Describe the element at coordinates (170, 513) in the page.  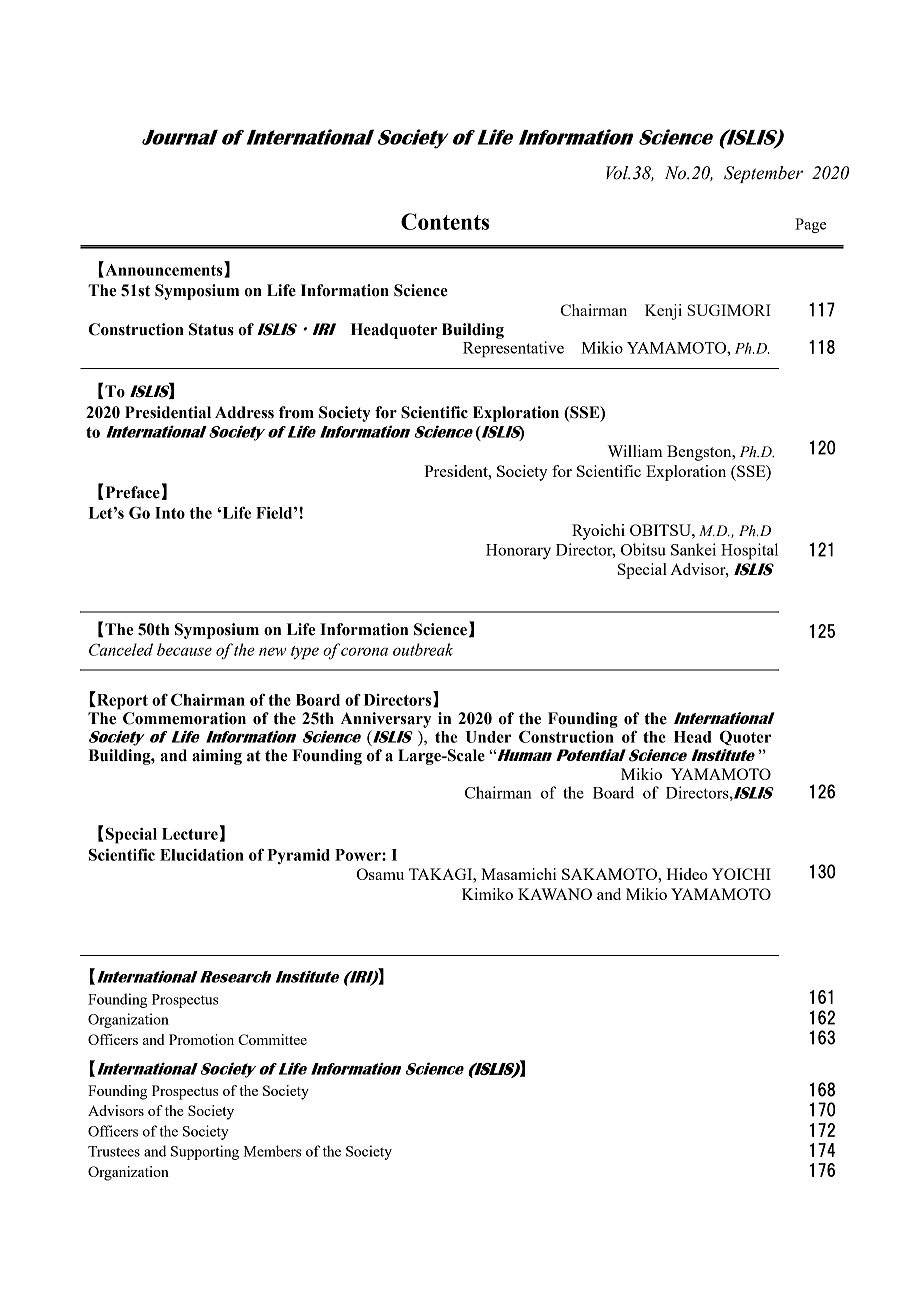
I see `Into` at that location.
